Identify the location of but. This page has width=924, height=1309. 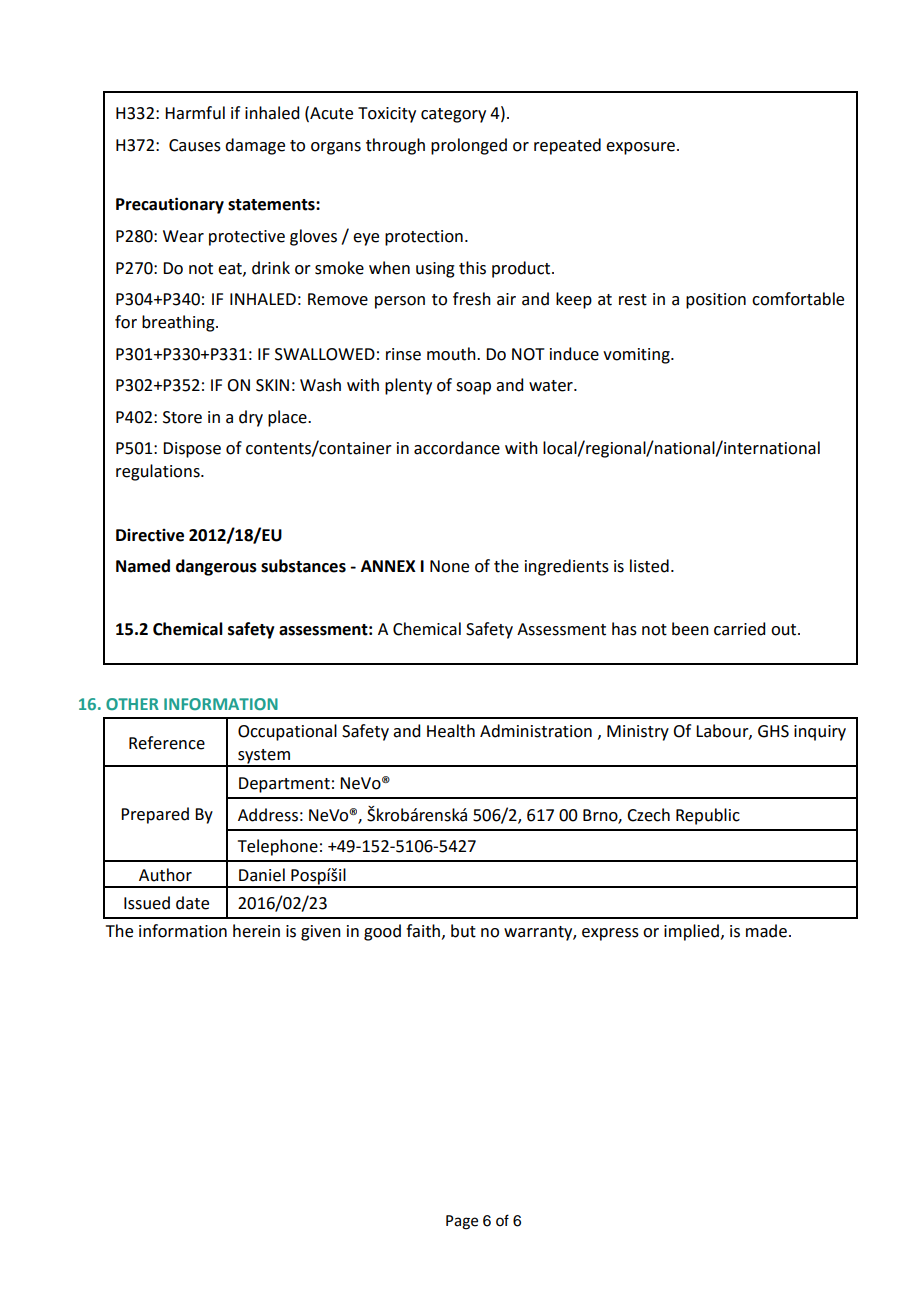
(463, 931).
